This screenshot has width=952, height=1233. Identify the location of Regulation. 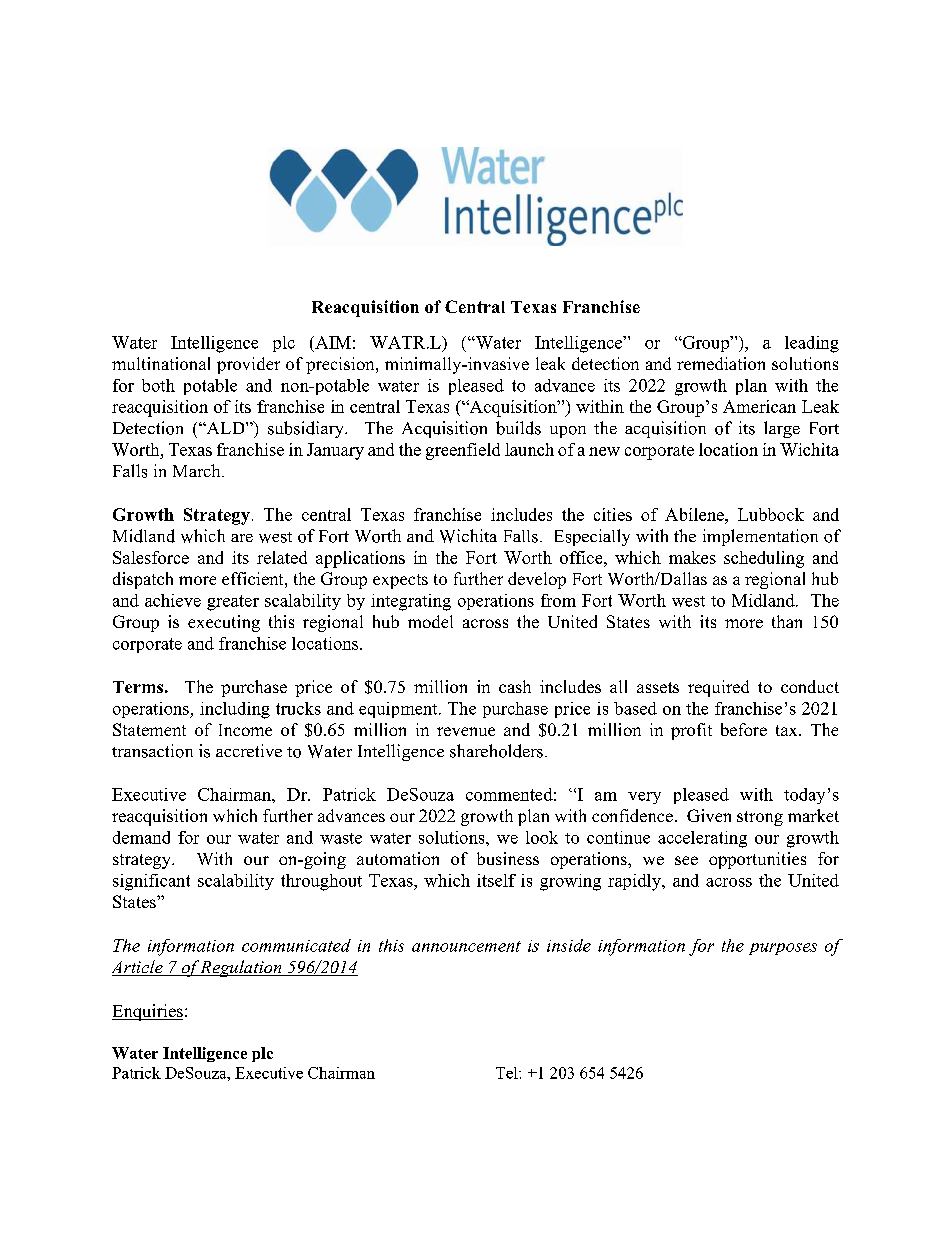
(241, 968).
